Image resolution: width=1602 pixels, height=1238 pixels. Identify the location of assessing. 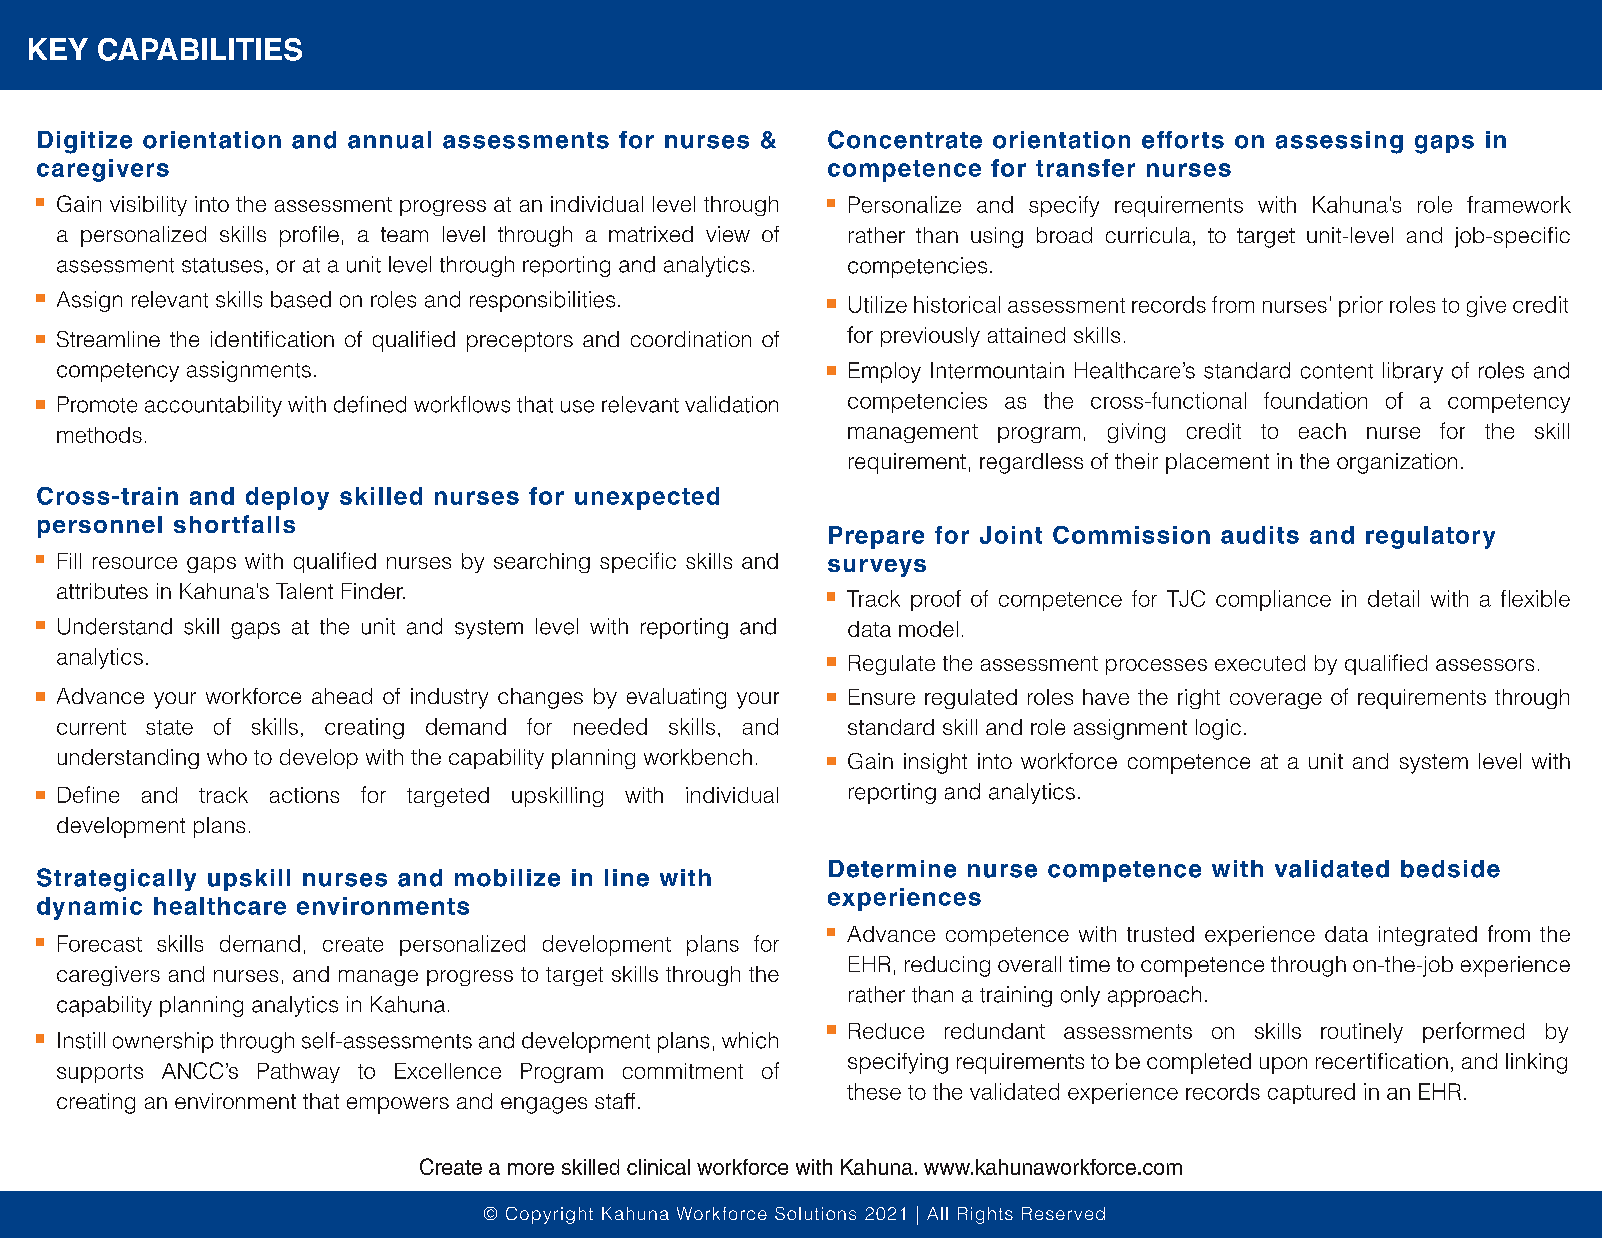
(1339, 142).
